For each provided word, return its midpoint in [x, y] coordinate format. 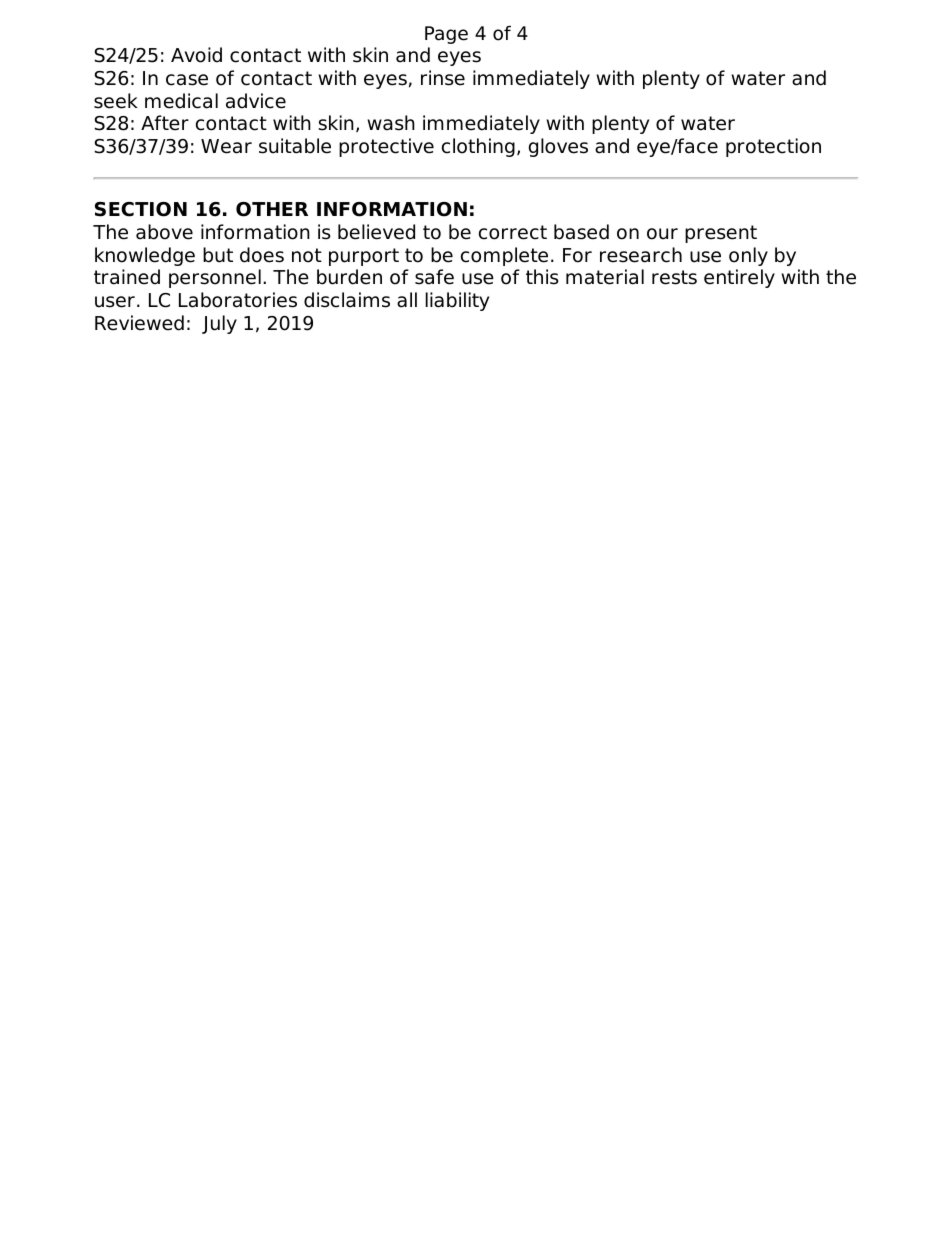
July [219, 324]
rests [674, 277]
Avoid [196, 55]
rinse [443, 78]
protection [773, 147]
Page [446, 35]
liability [457, 301]
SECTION [141, 209]
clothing [478, 147]
